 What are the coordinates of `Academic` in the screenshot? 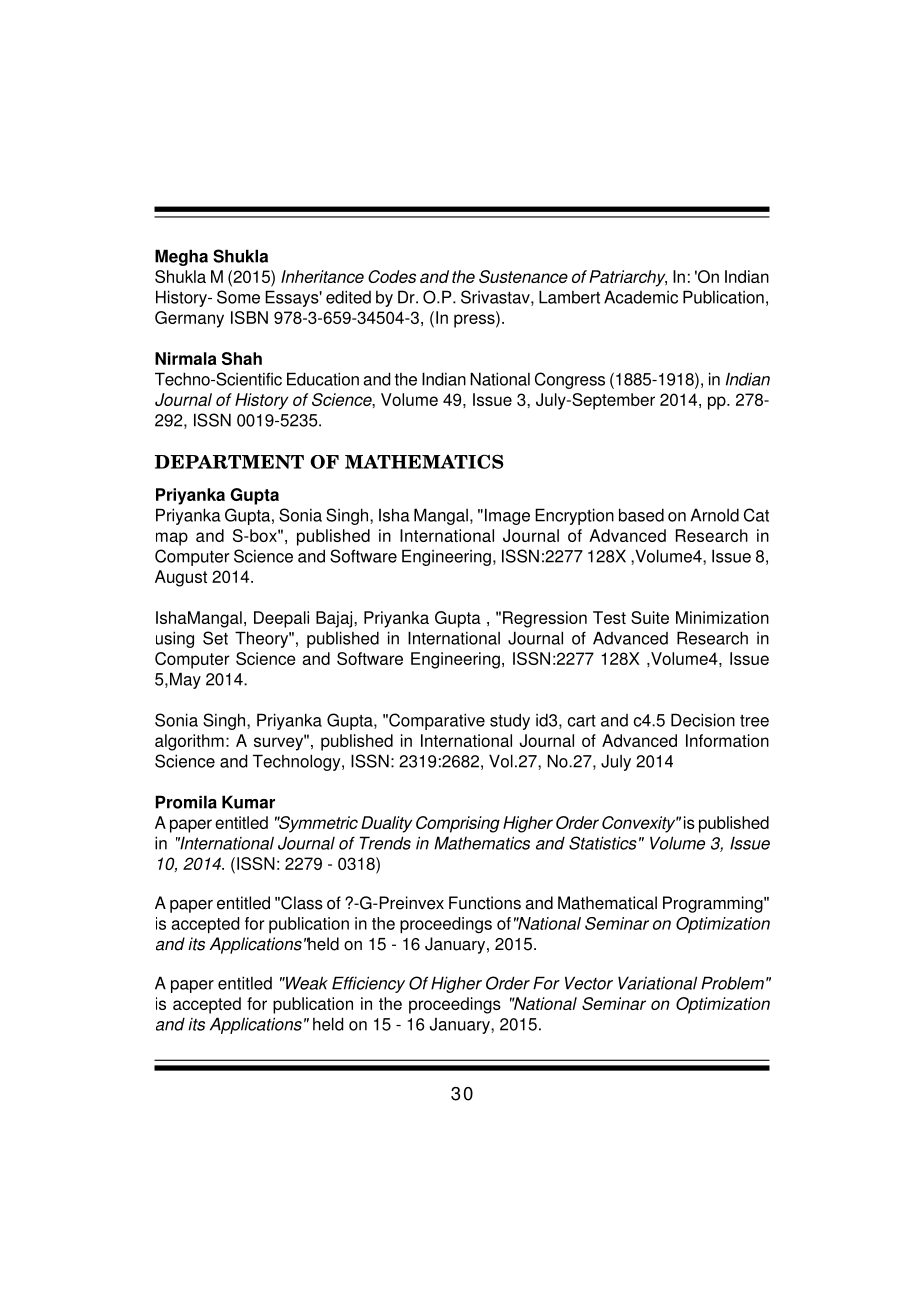 It's located at (641, 297).
